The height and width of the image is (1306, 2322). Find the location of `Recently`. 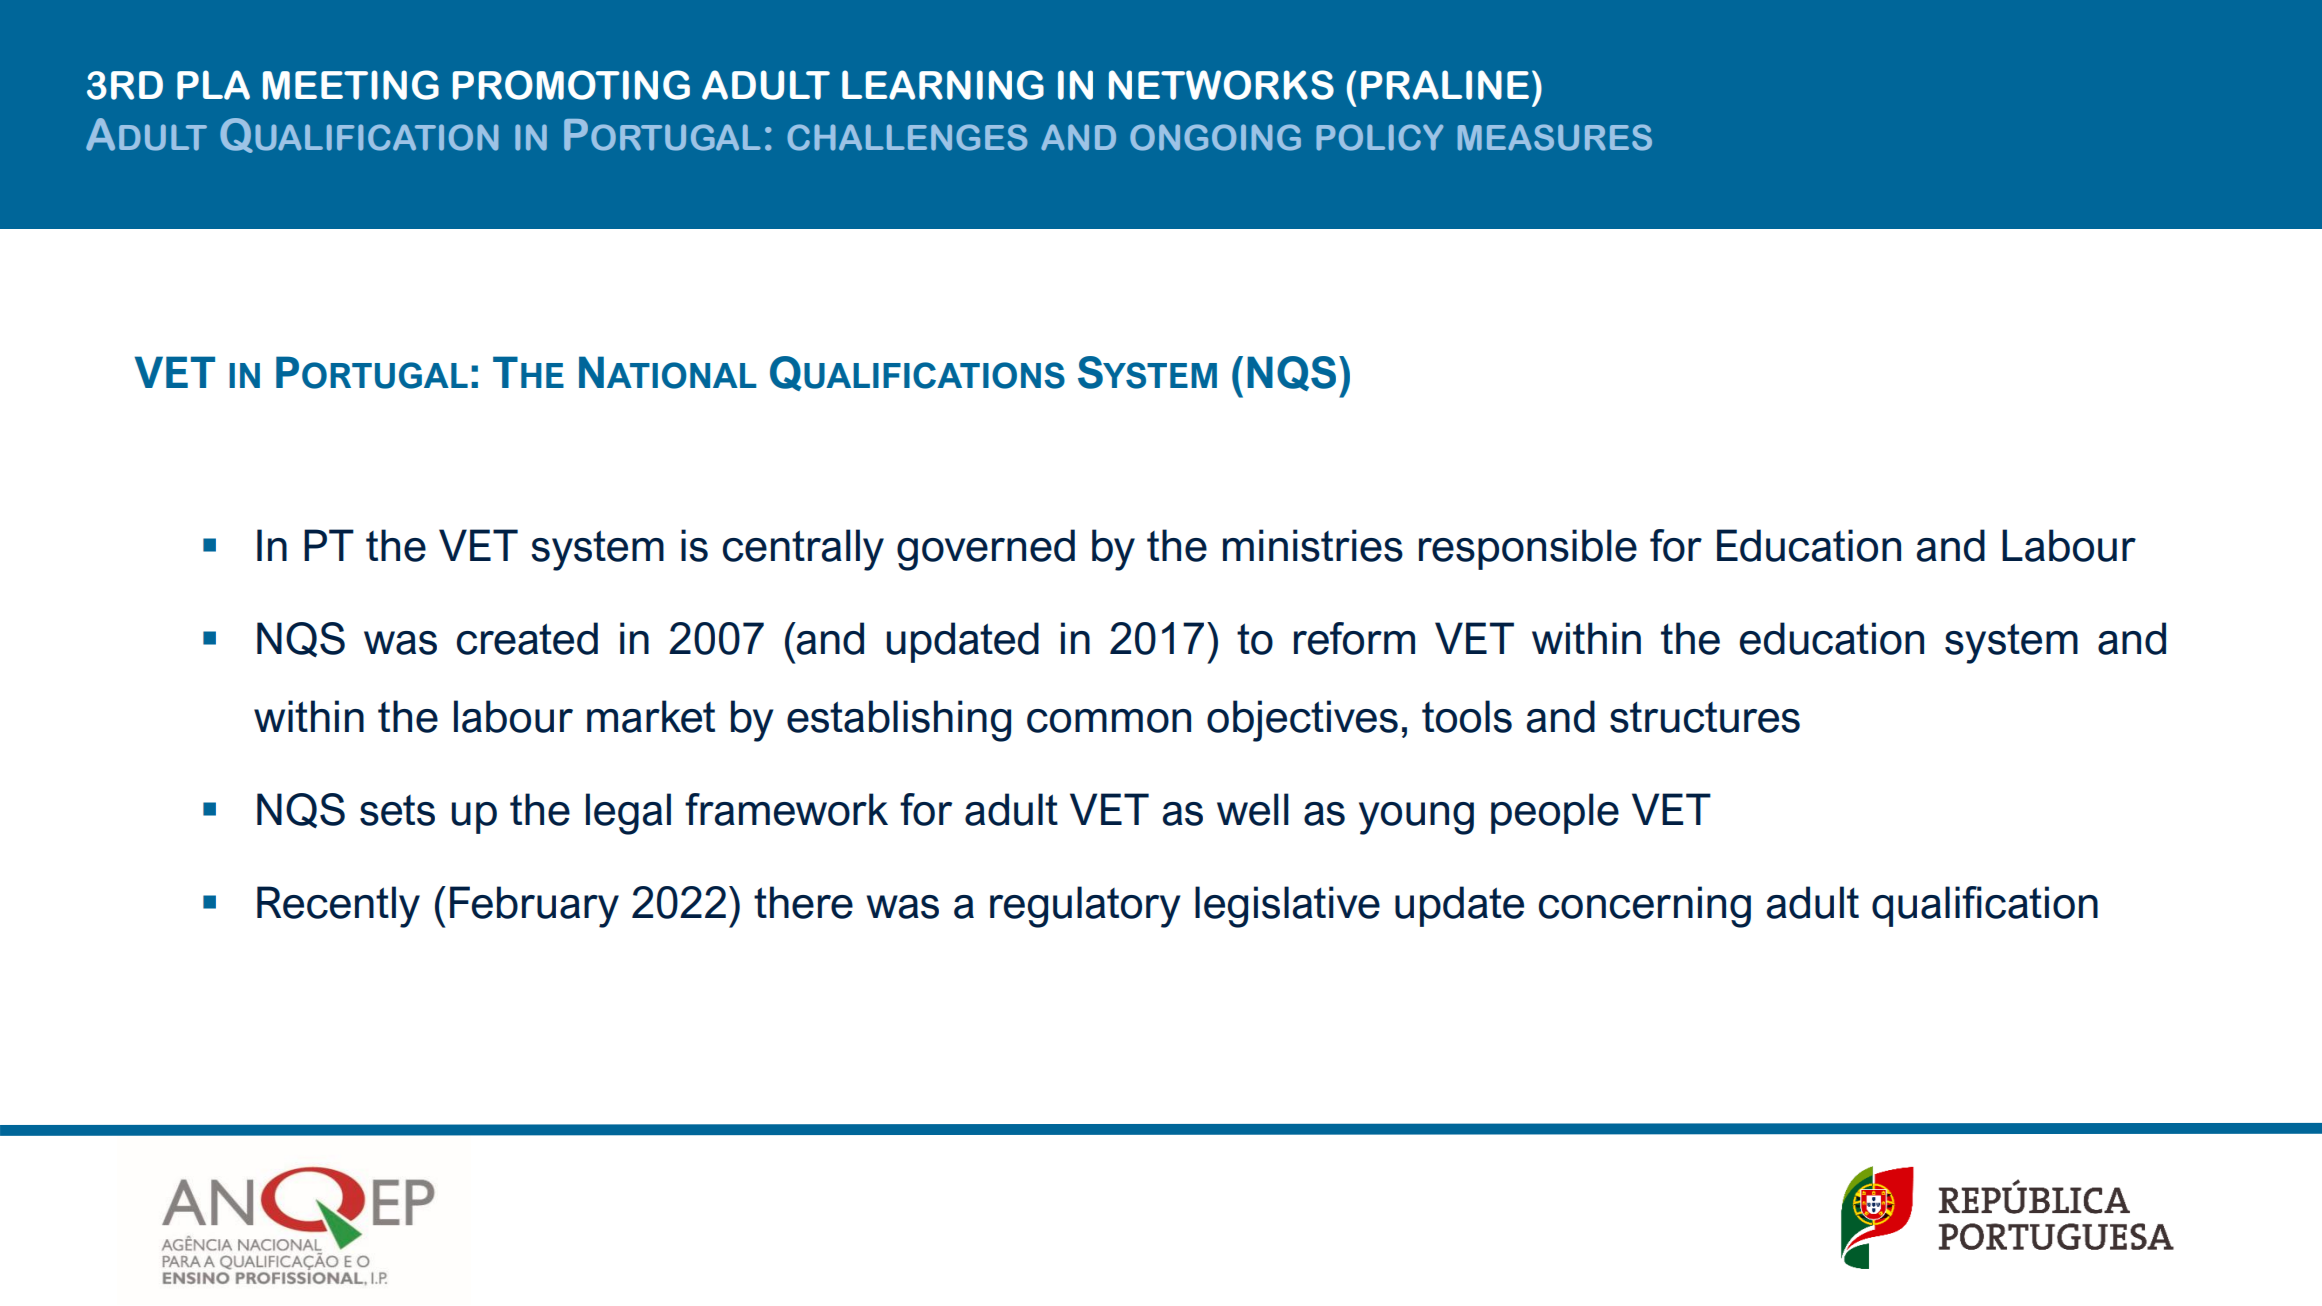

Recently is located at coordinates (338, 907).
